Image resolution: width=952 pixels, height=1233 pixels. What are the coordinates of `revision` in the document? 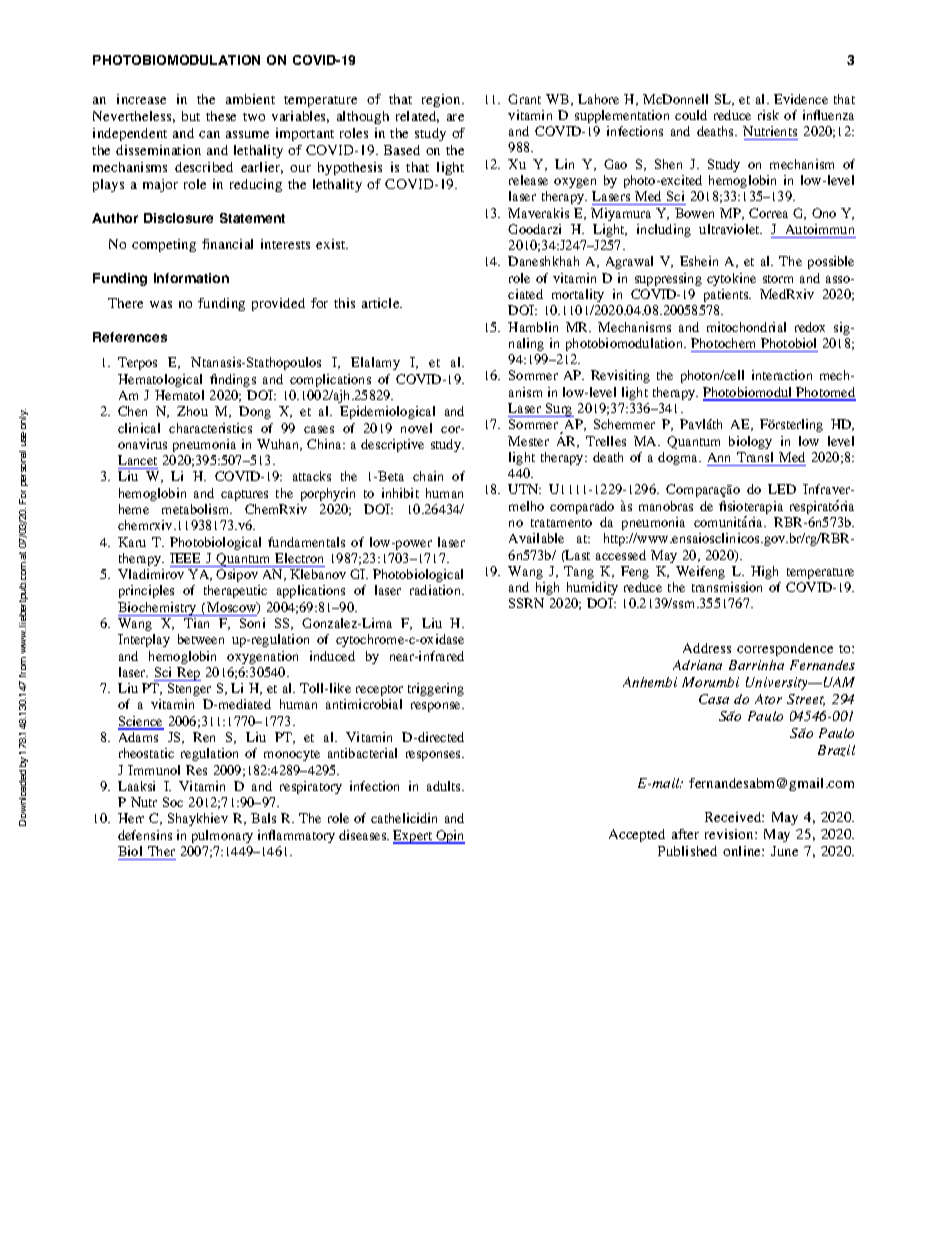 It's located at (730, 834).
